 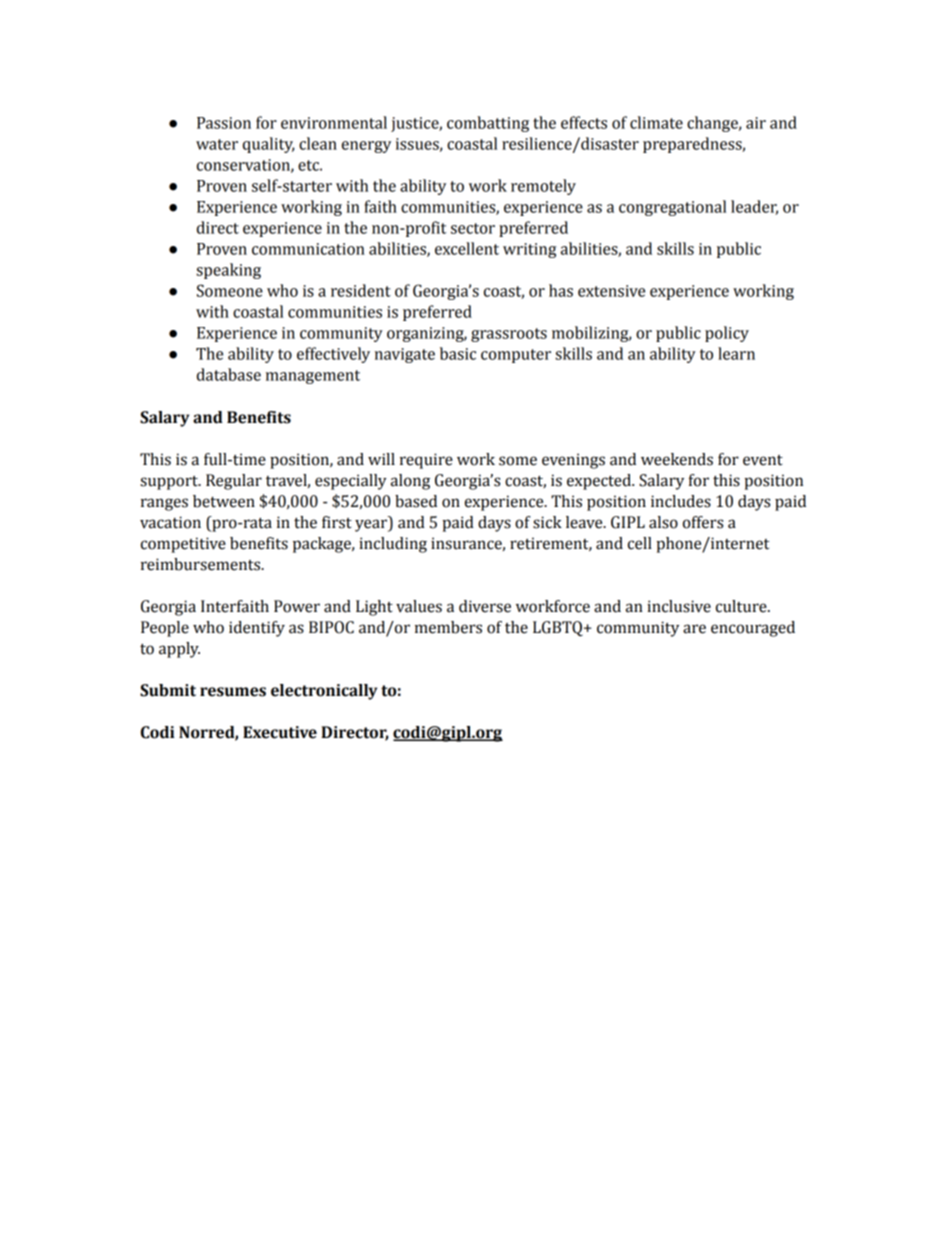 What do you see at coordinates (229, 374) in the screenshot?
I see `database` at bounding box center [229, 374].
